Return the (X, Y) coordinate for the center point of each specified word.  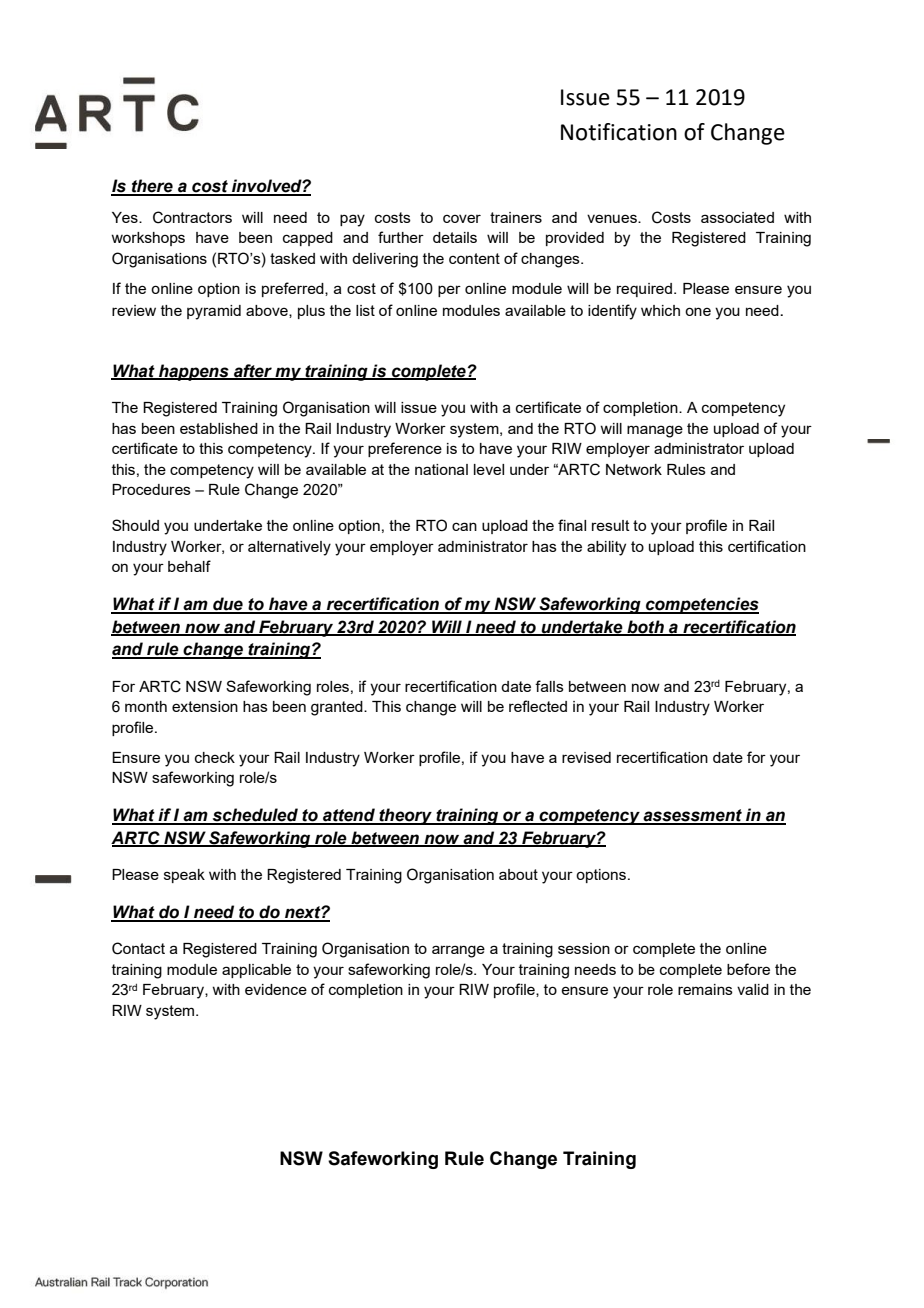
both (645, 627)
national (441, 469)
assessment (693, 816)
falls (549, 686)
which (660, 310)
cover (462, 218)
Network (634, 469)
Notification (619, 132)
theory (405, 816)
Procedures (151, 489)
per (449, 291)
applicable (256, 971)
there (152, 187)
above (268, 311)
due (228, 605)
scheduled (255, 816)
